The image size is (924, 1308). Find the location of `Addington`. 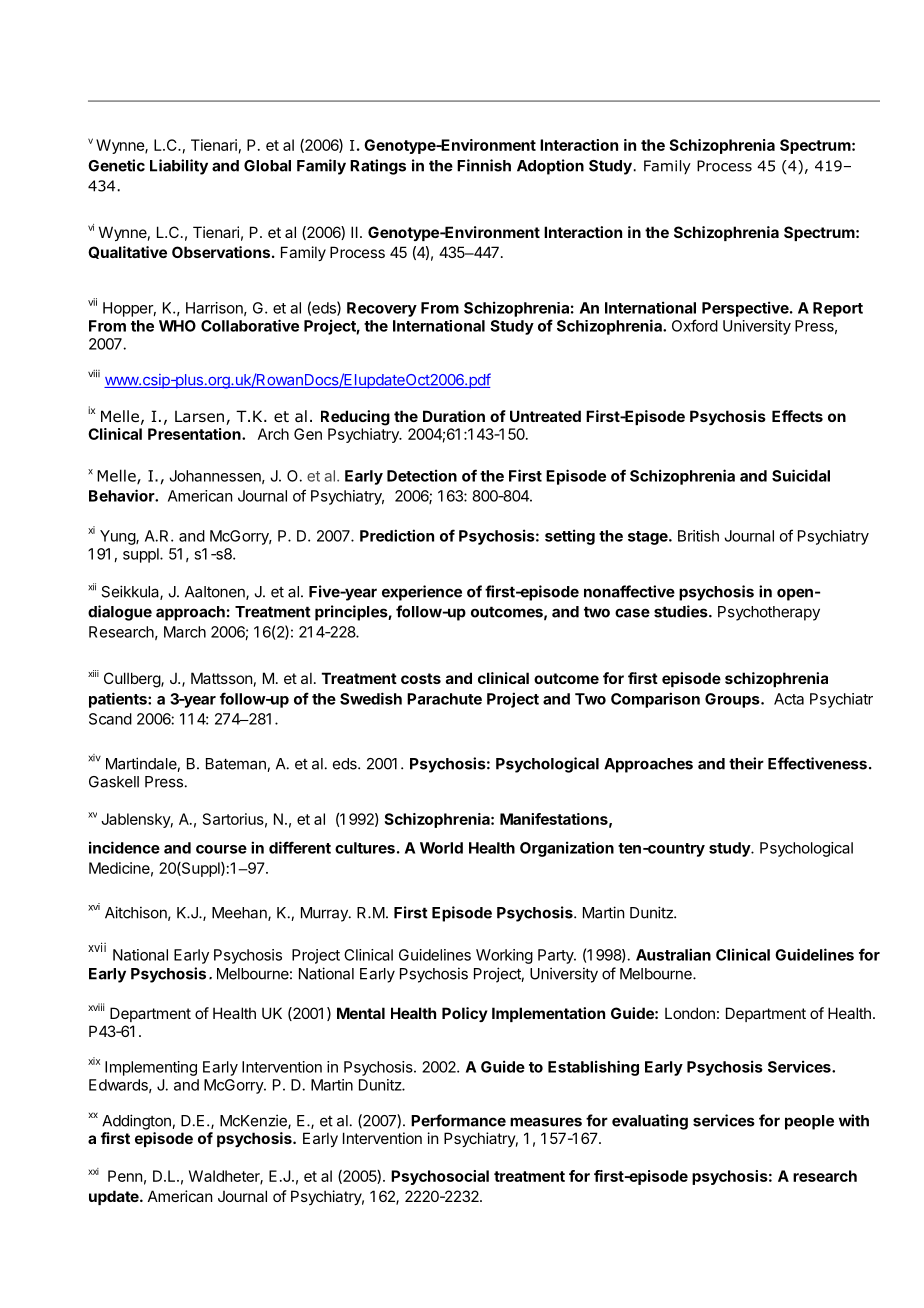

Addington is located at coordinates (137, 1122).
